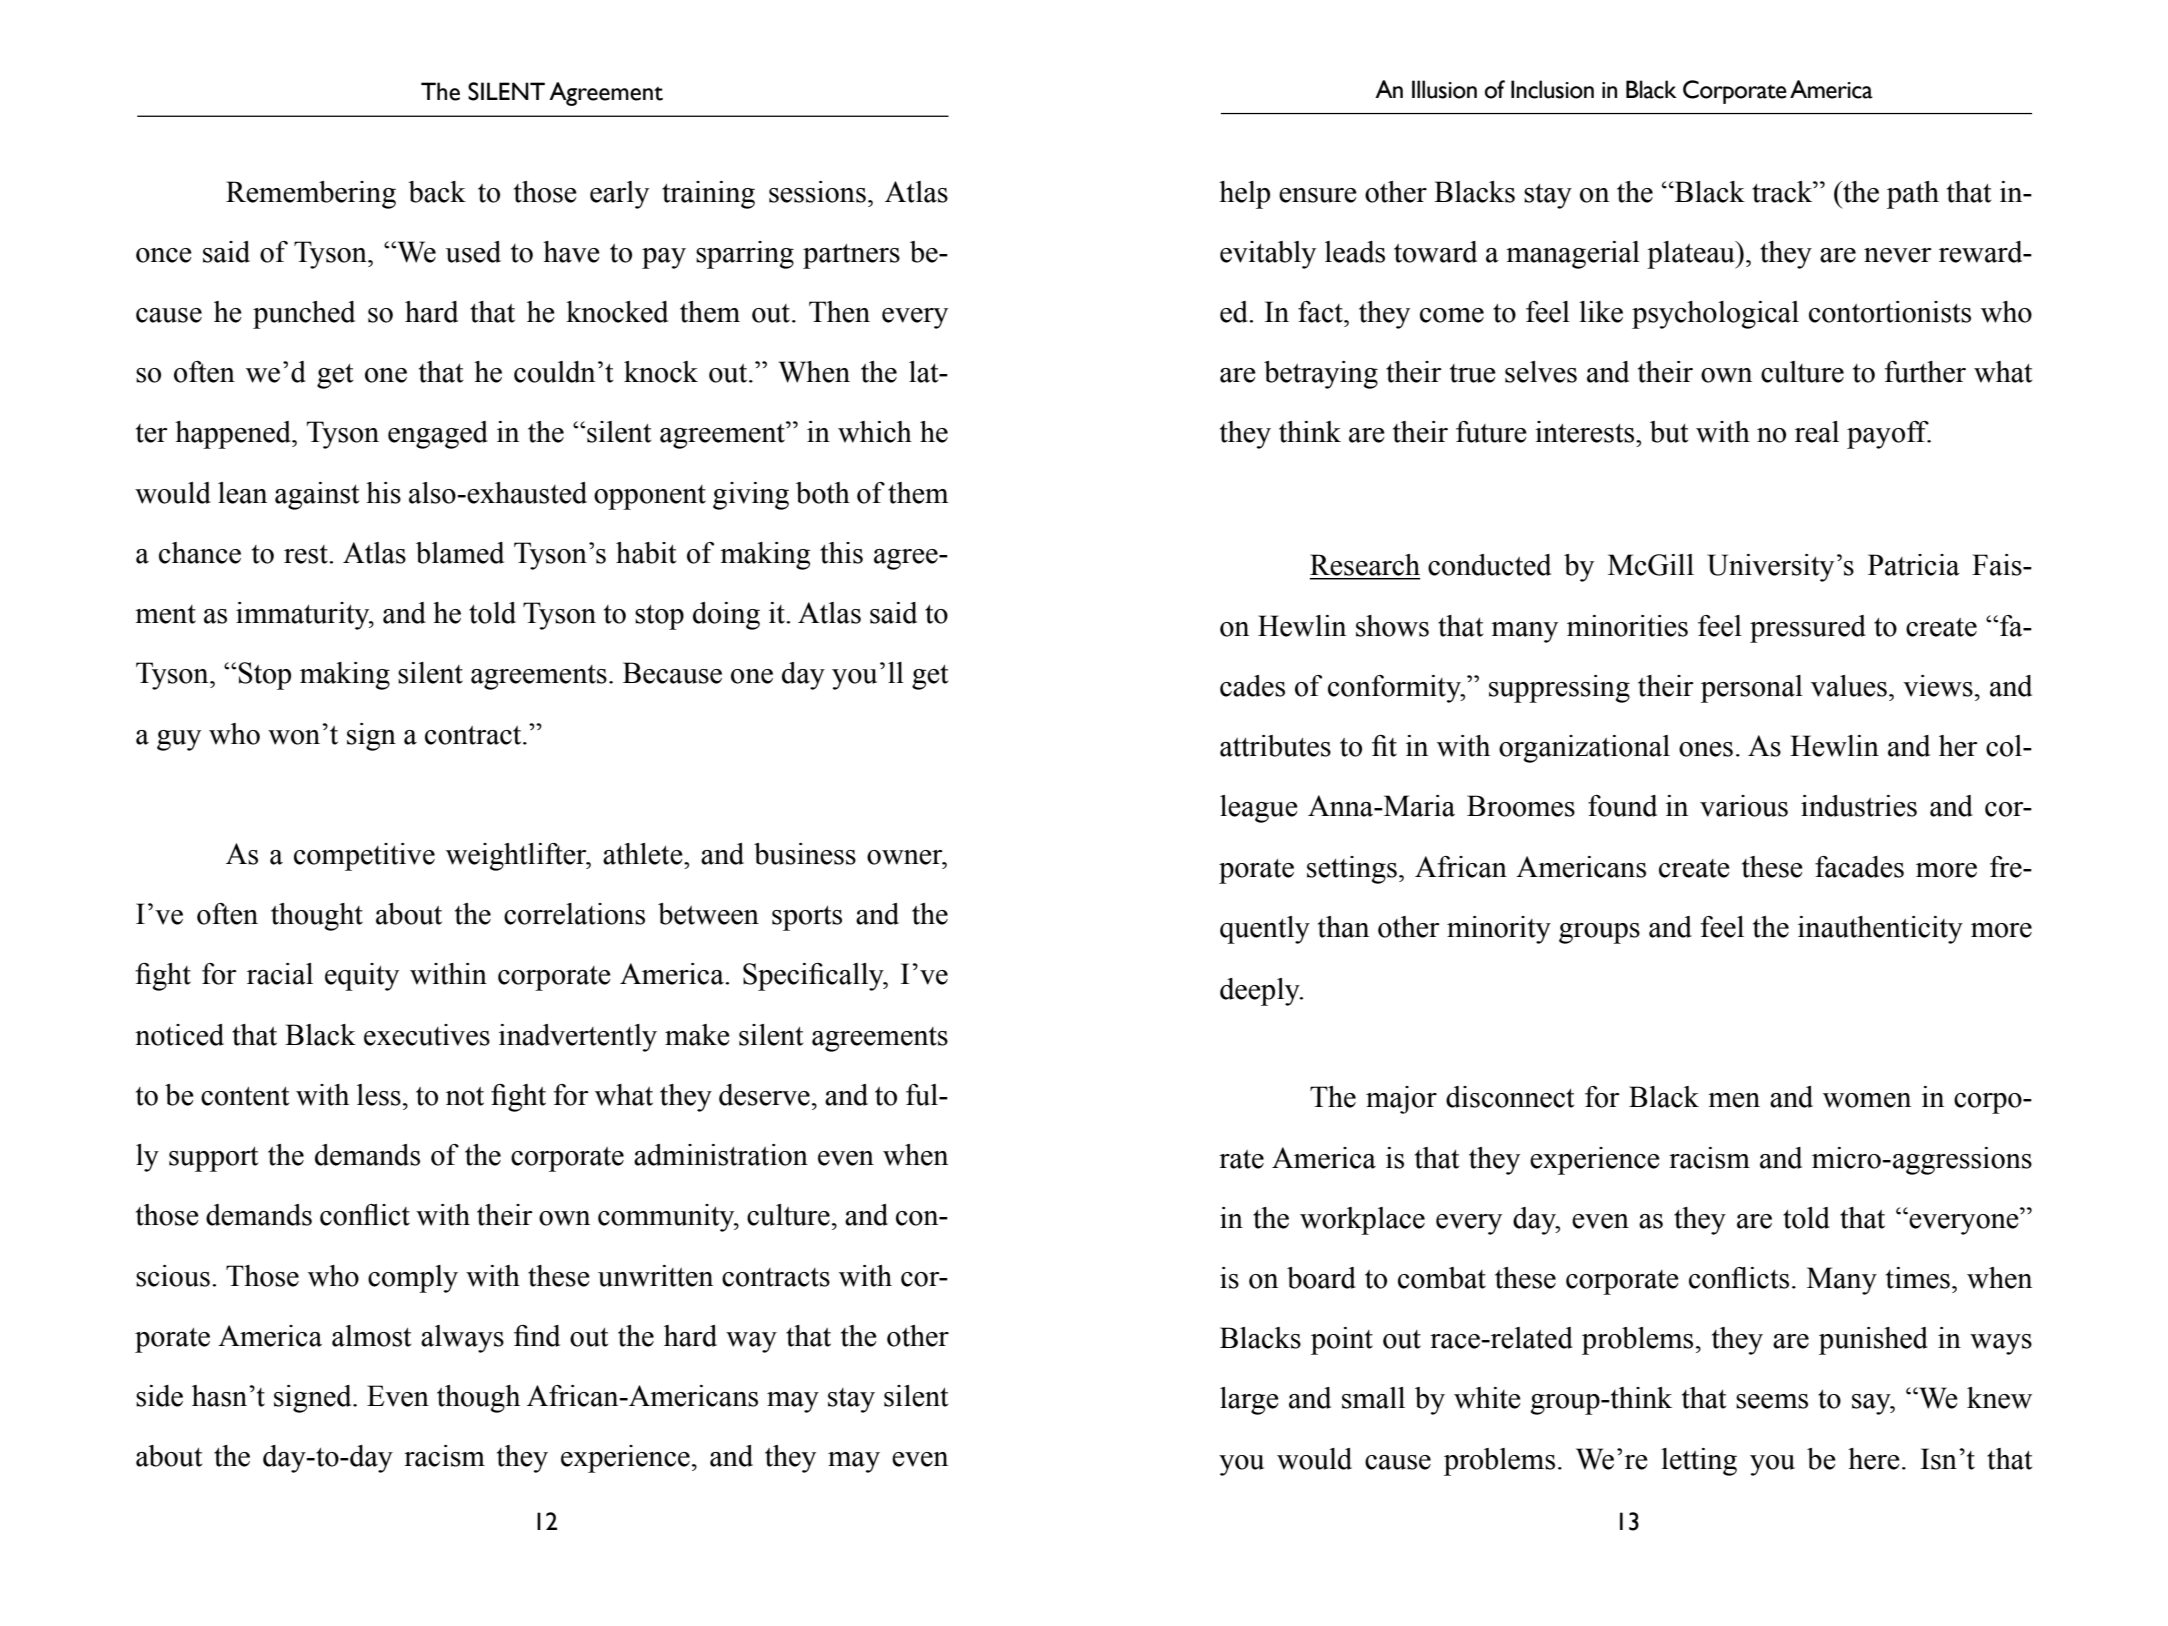  What do you see at coordinates (1275, 746) in the screenshot?
I see `attributes` at bounding box center [1275, 746].
